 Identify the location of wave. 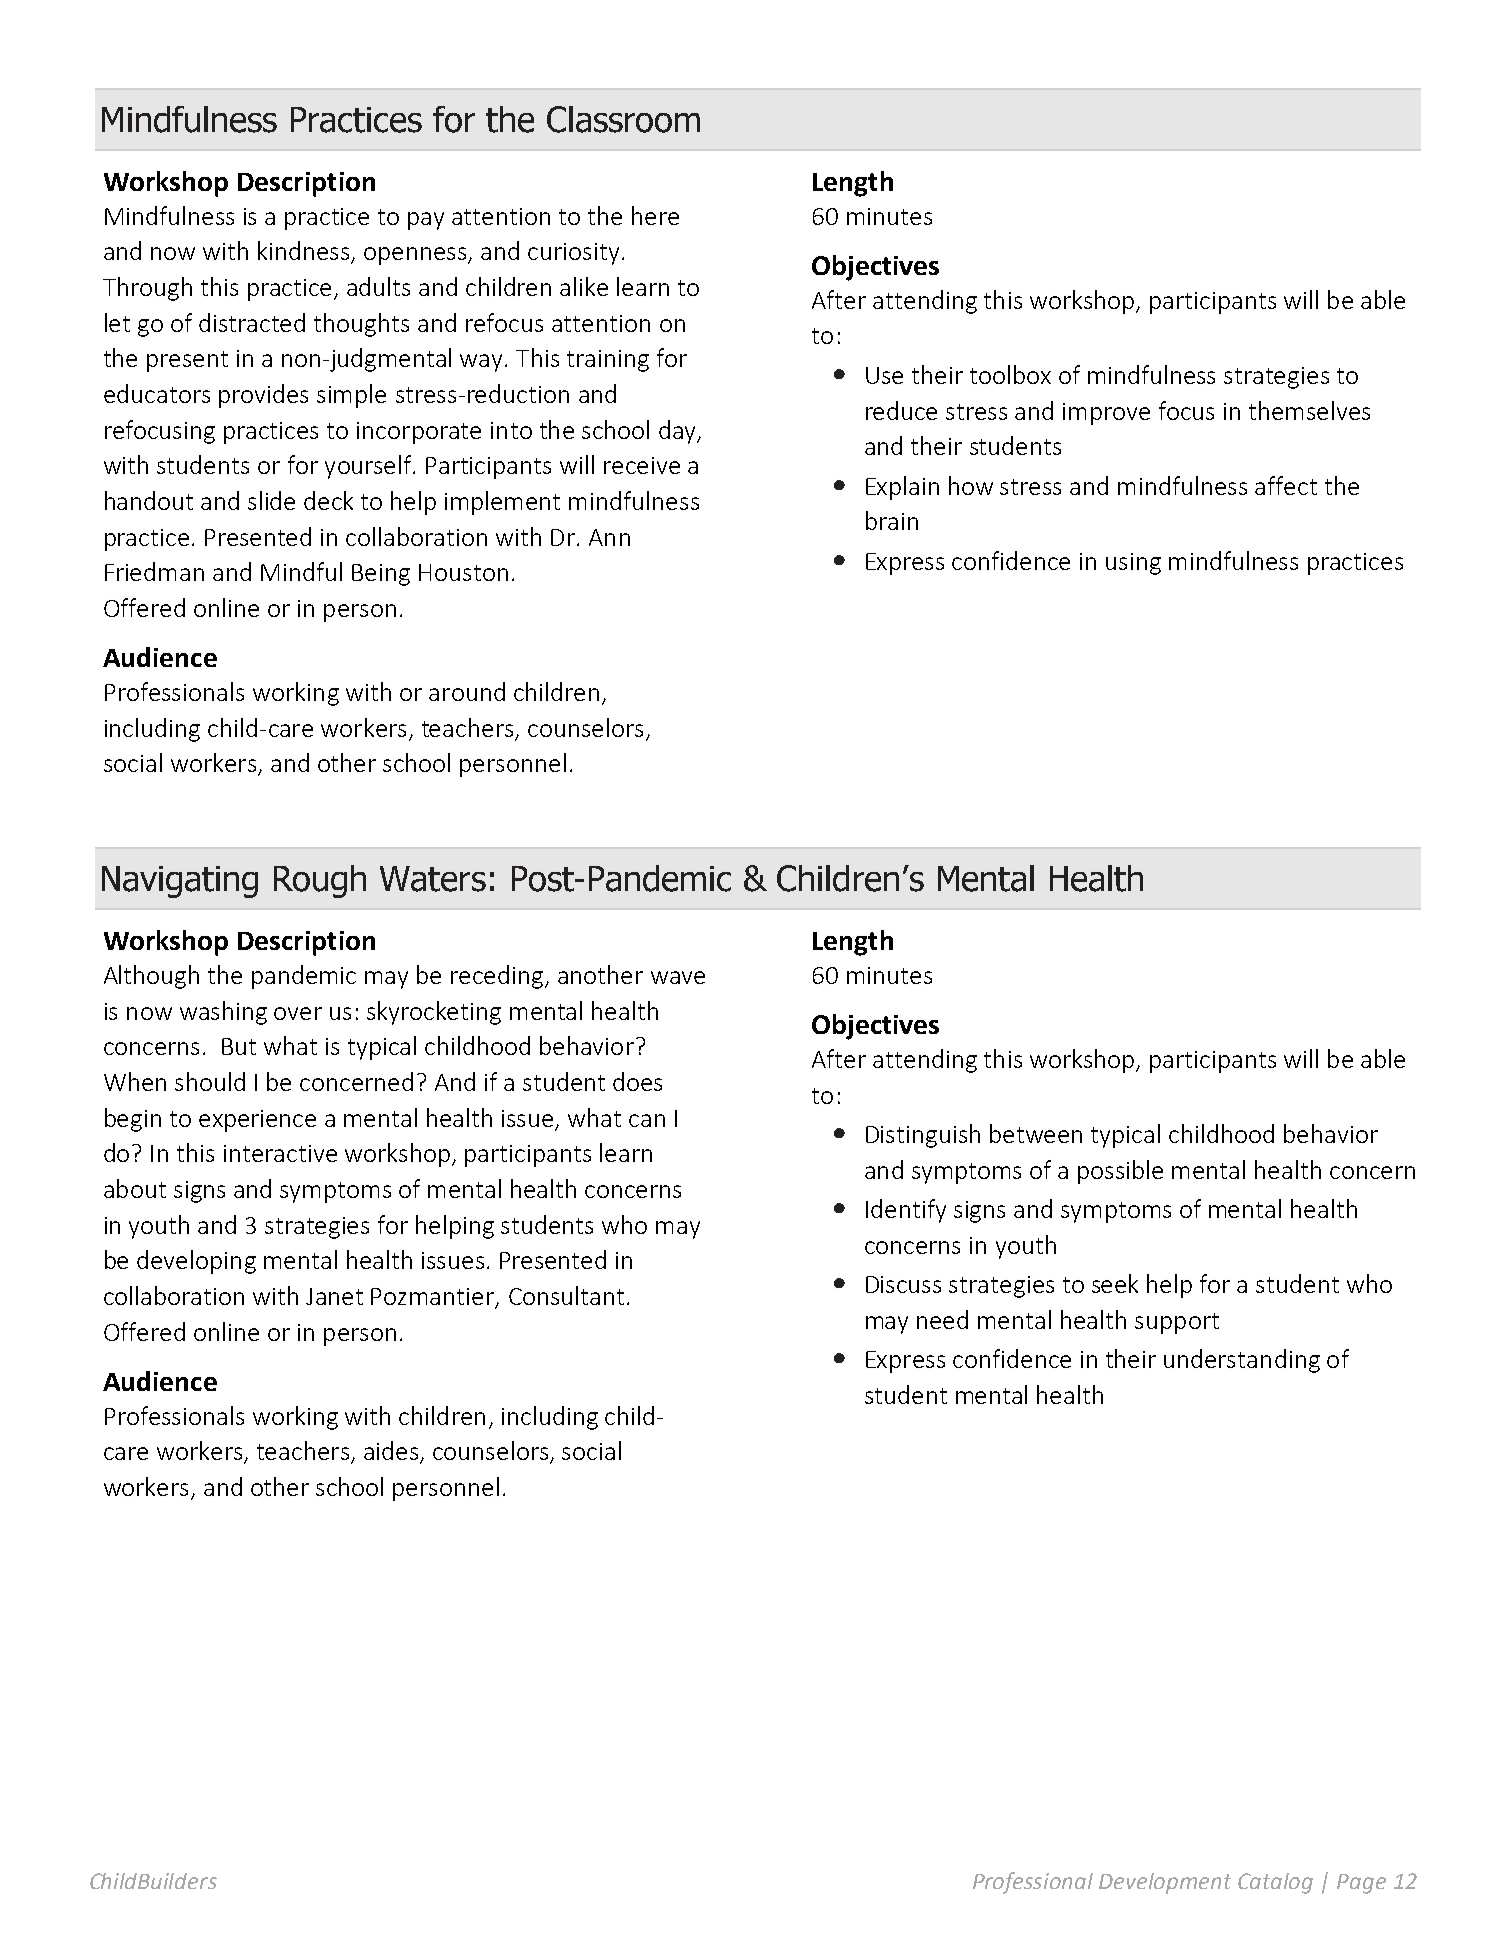
(678, 977).
